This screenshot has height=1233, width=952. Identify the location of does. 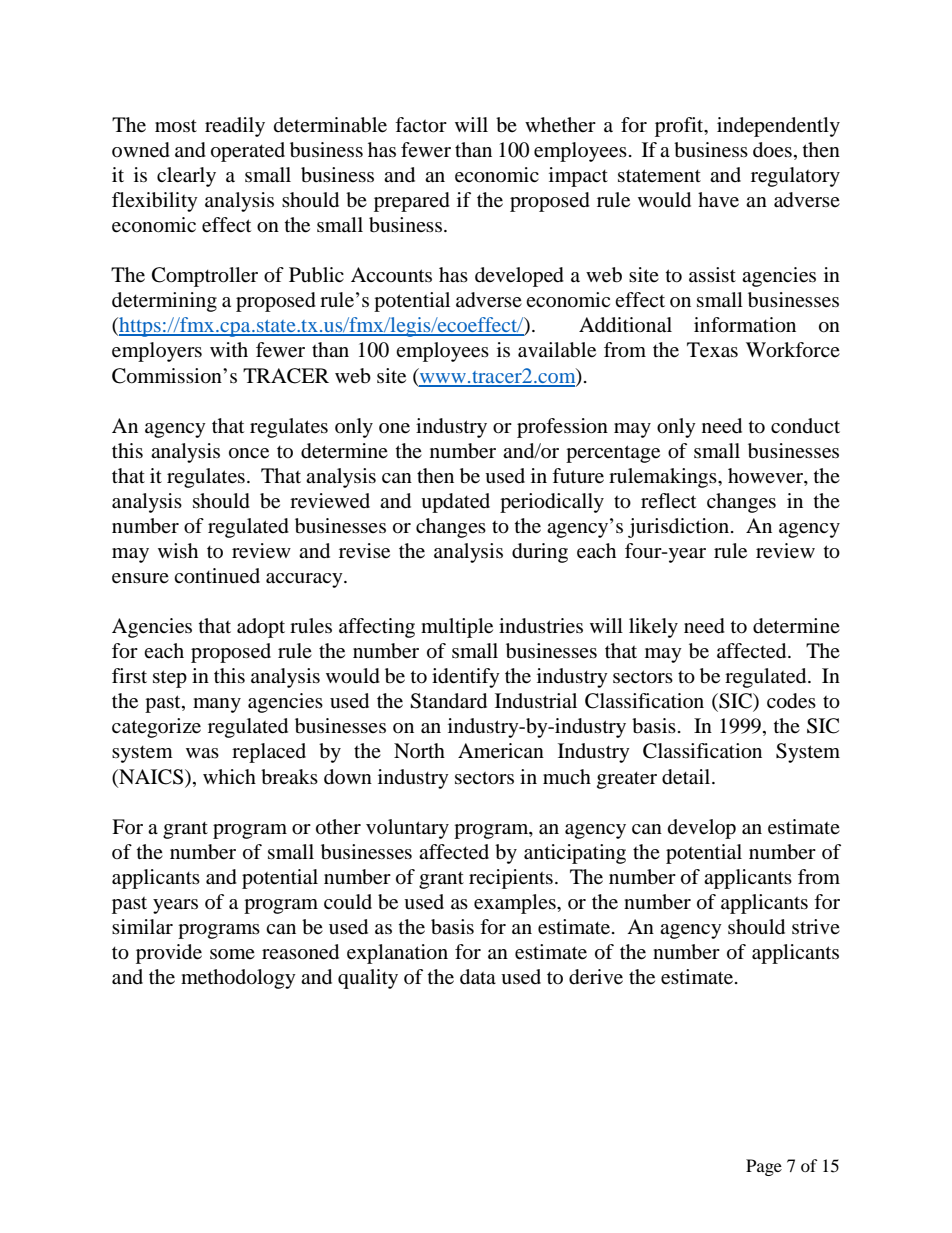
(772, 150).
